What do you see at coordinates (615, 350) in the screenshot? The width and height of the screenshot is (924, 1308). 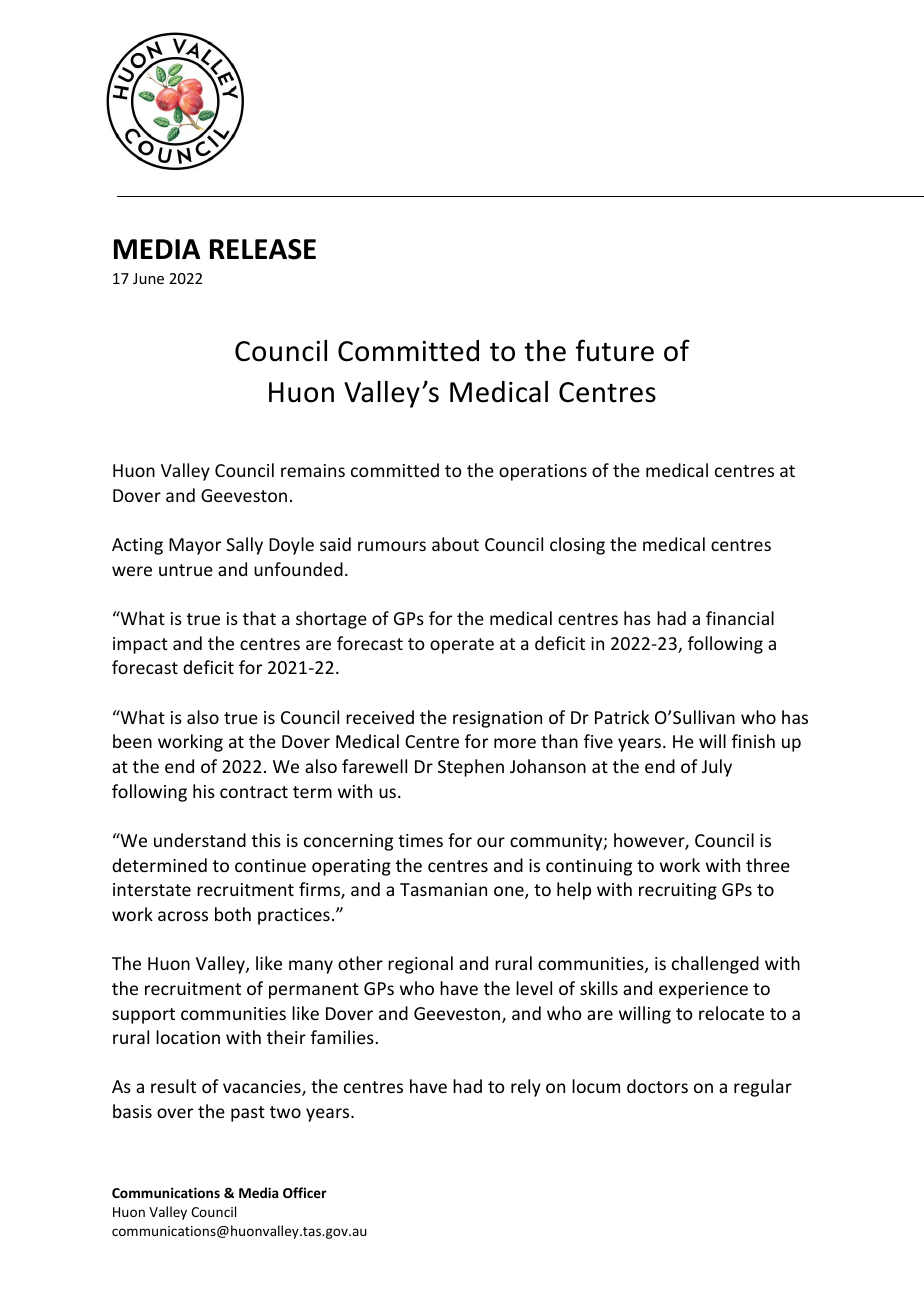 I see `future` at bounding box center [615, 350].
